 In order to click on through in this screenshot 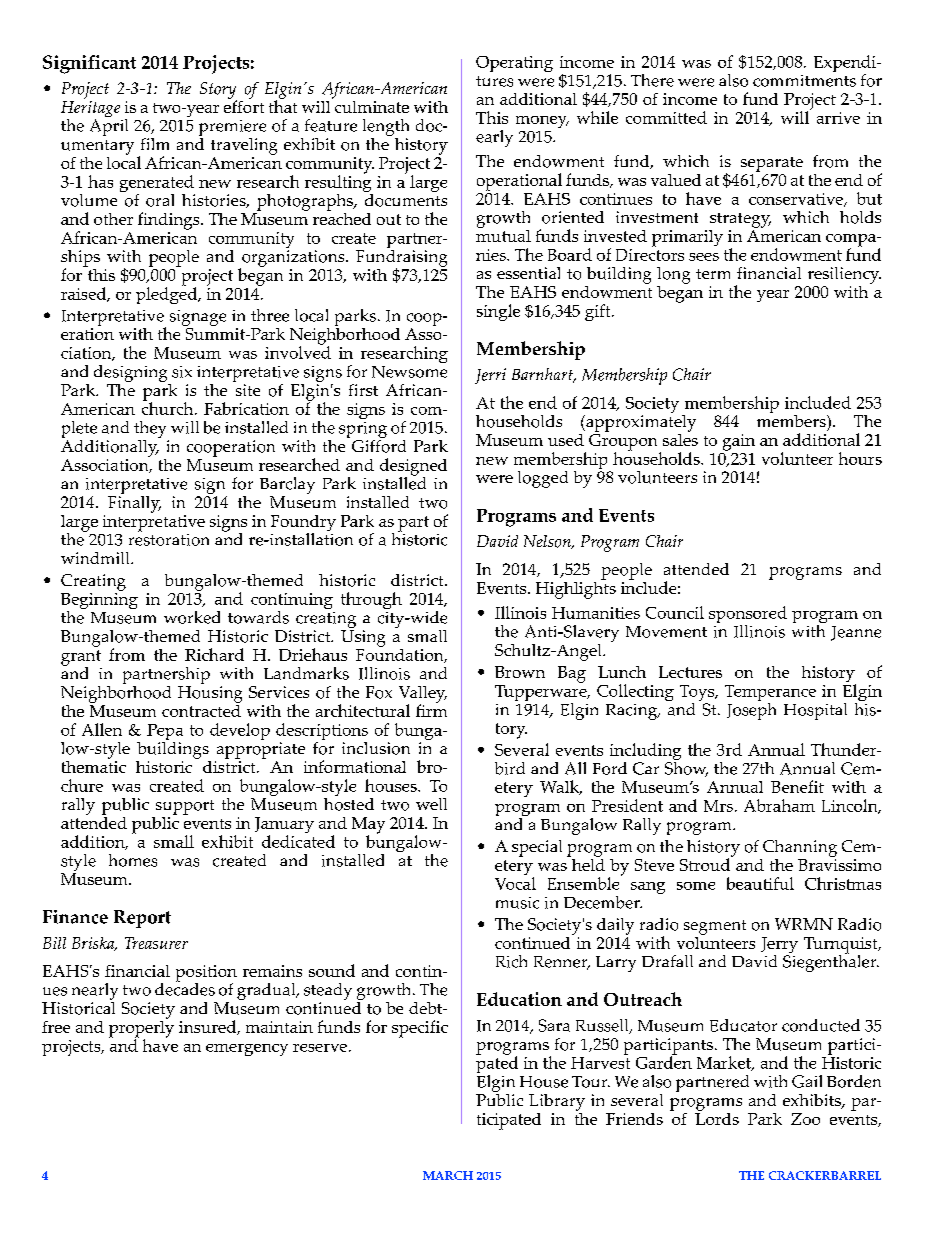, I will do `click(371, 600)`.
